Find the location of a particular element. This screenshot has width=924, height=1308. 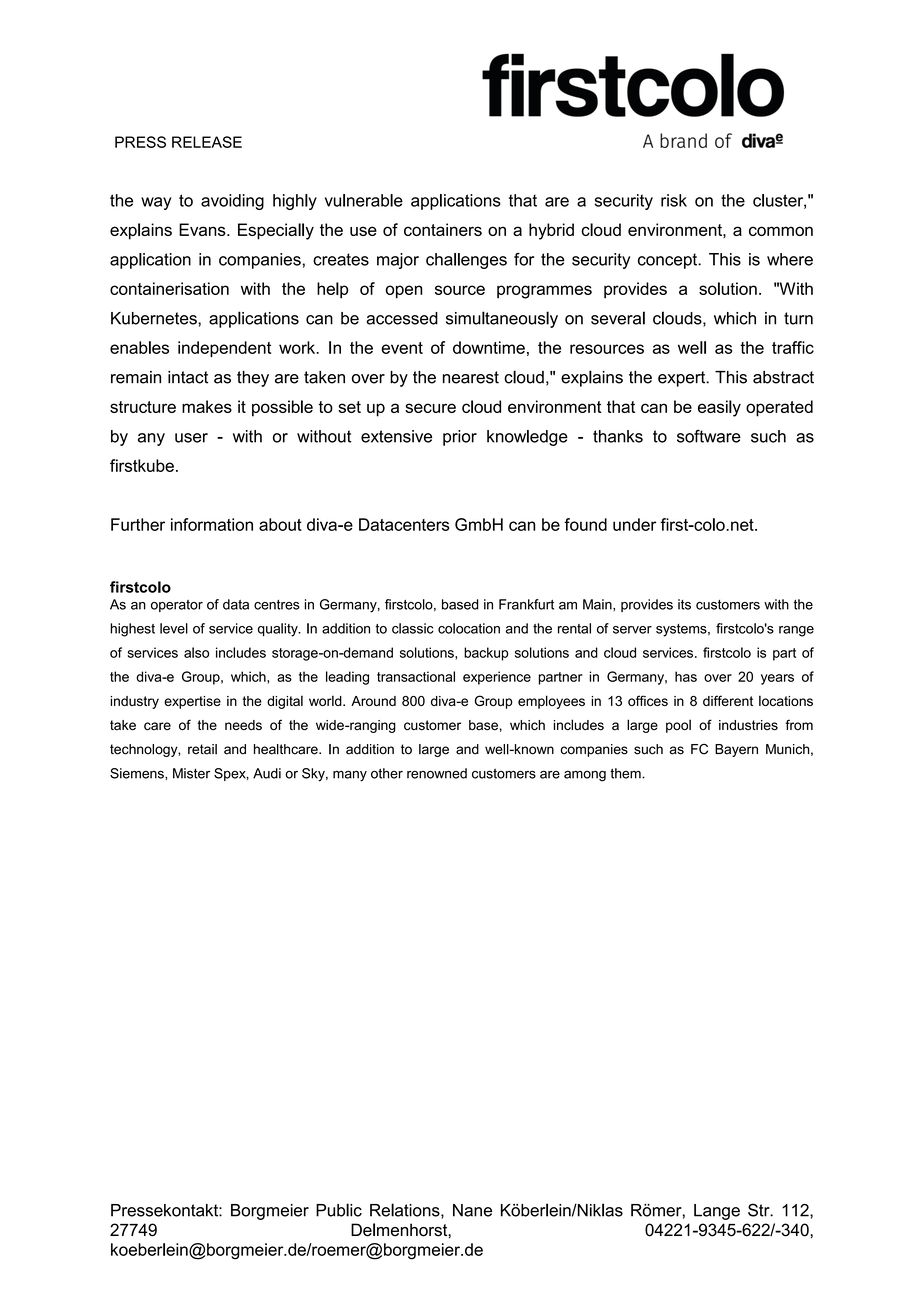

Public is located at coordinates (339, 1210).
